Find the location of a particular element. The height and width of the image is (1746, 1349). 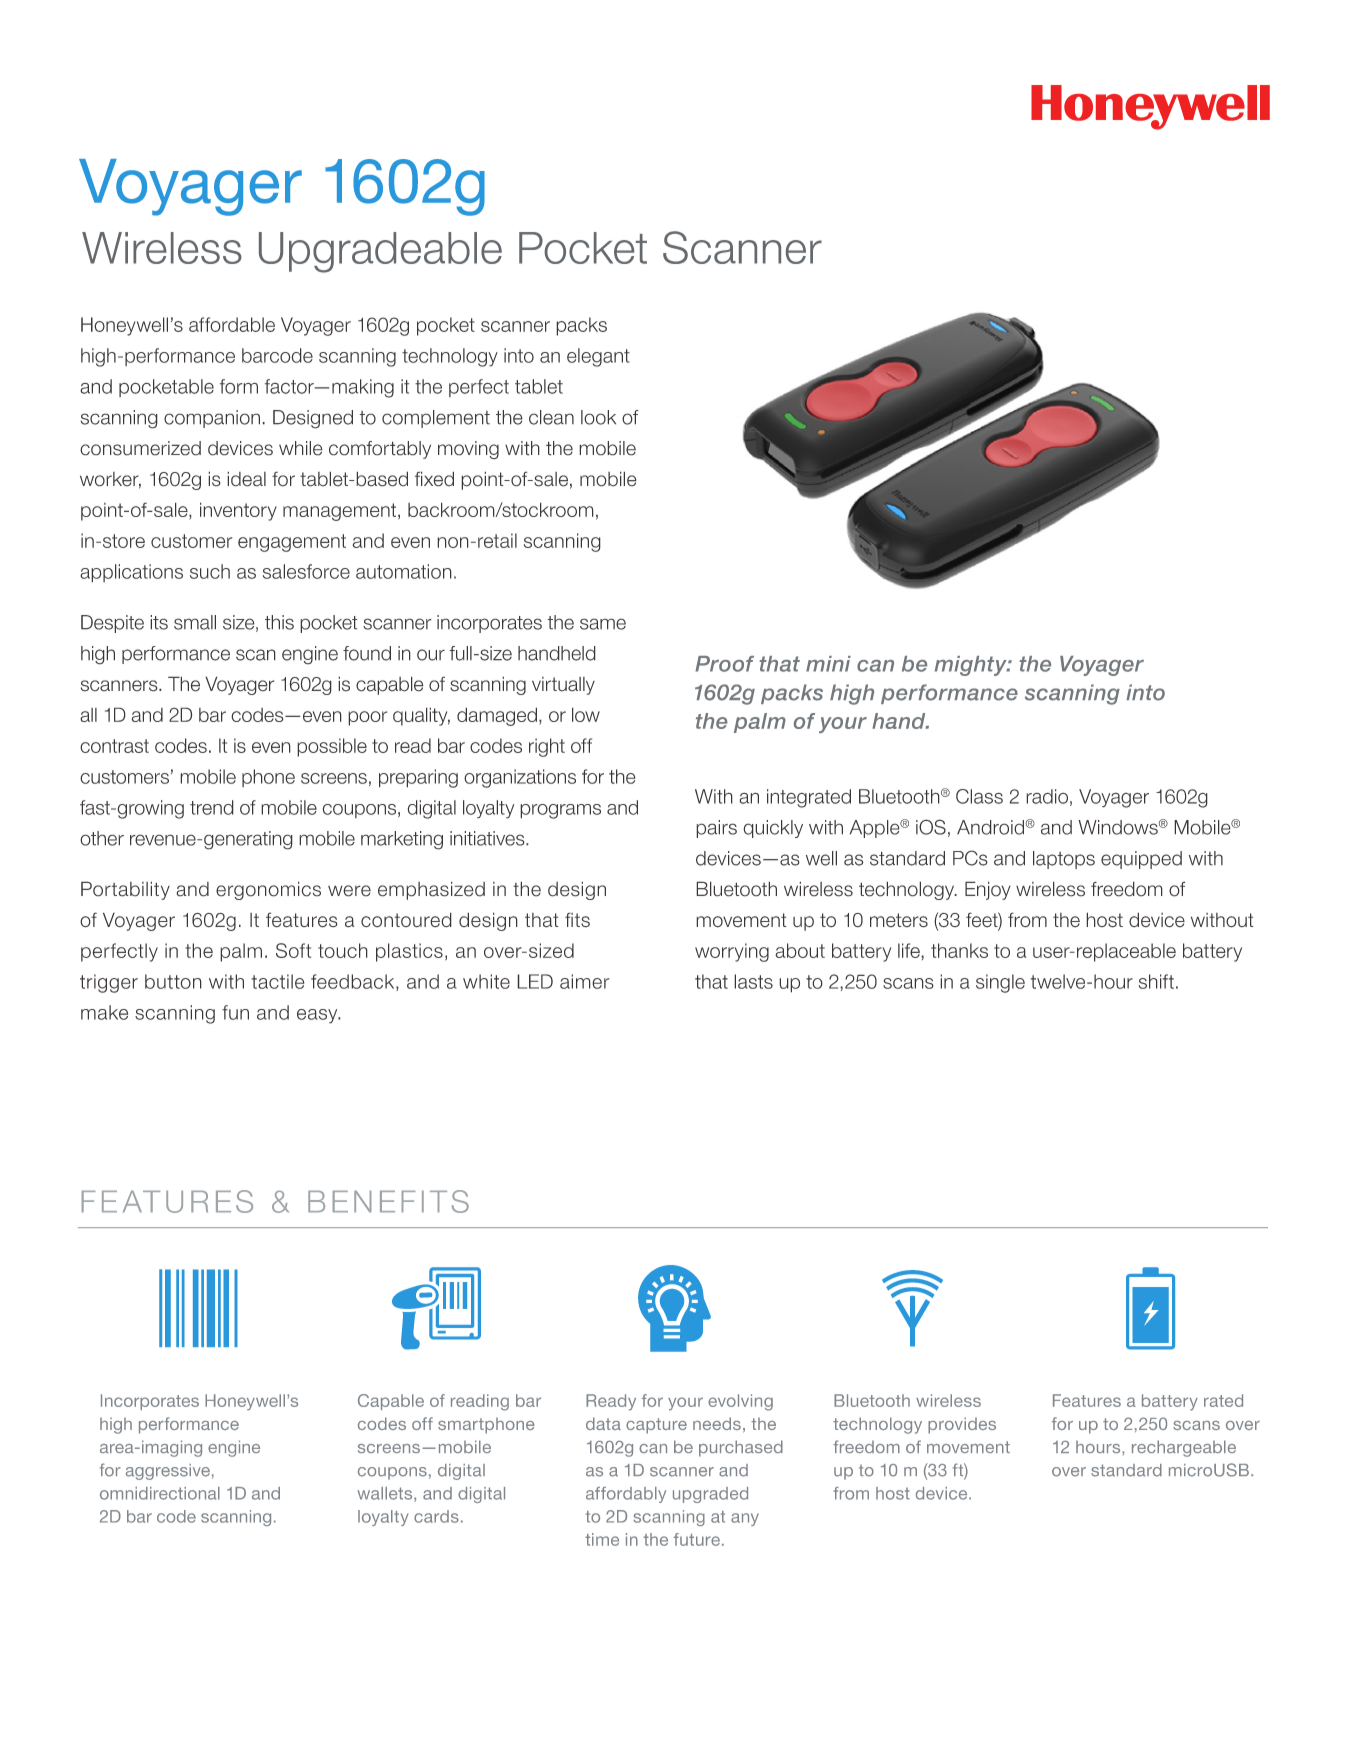

ergonomics is located at coordinates (268, 890).
